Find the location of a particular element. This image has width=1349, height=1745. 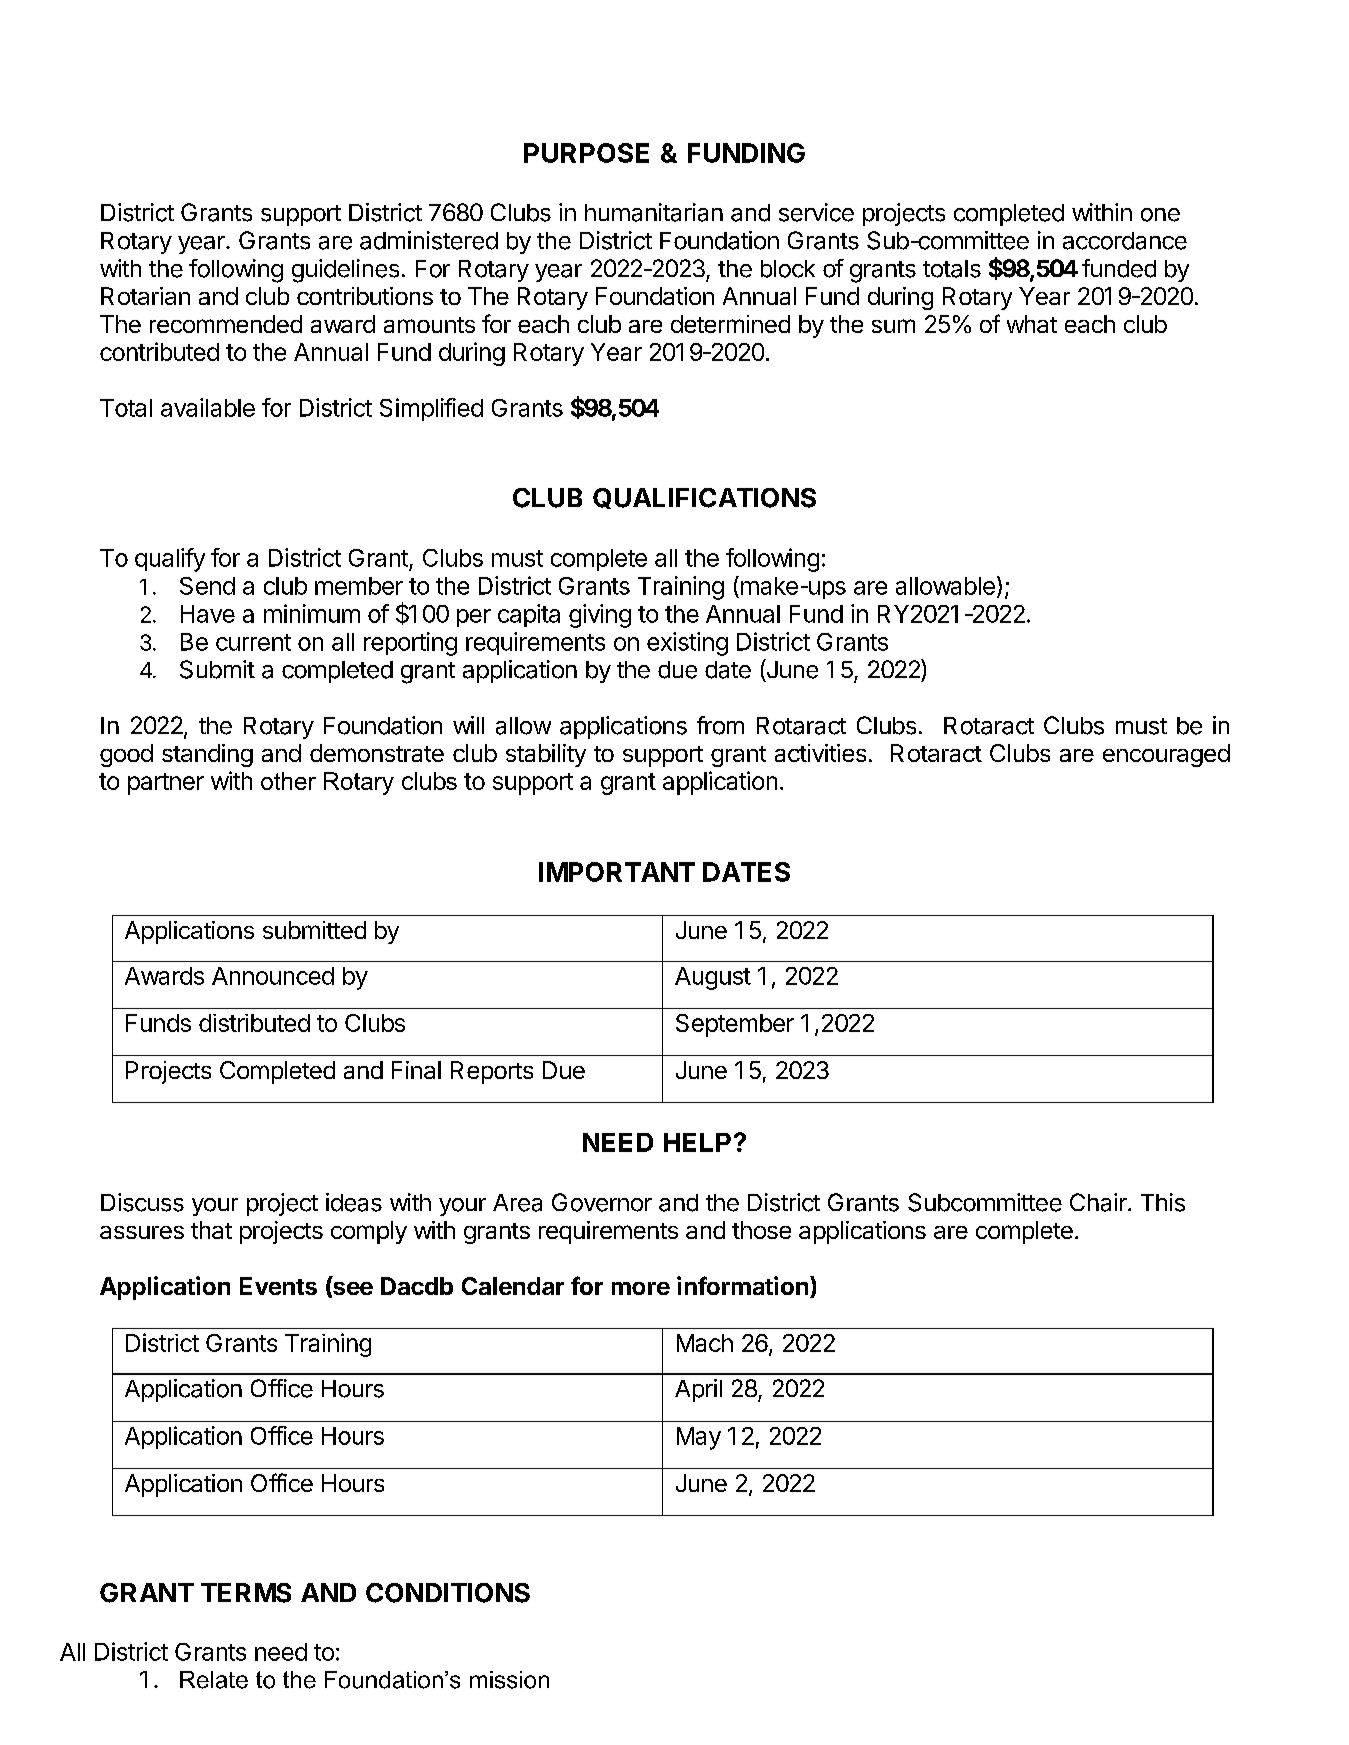

humanitarian is located at coordinates (654, 212).
